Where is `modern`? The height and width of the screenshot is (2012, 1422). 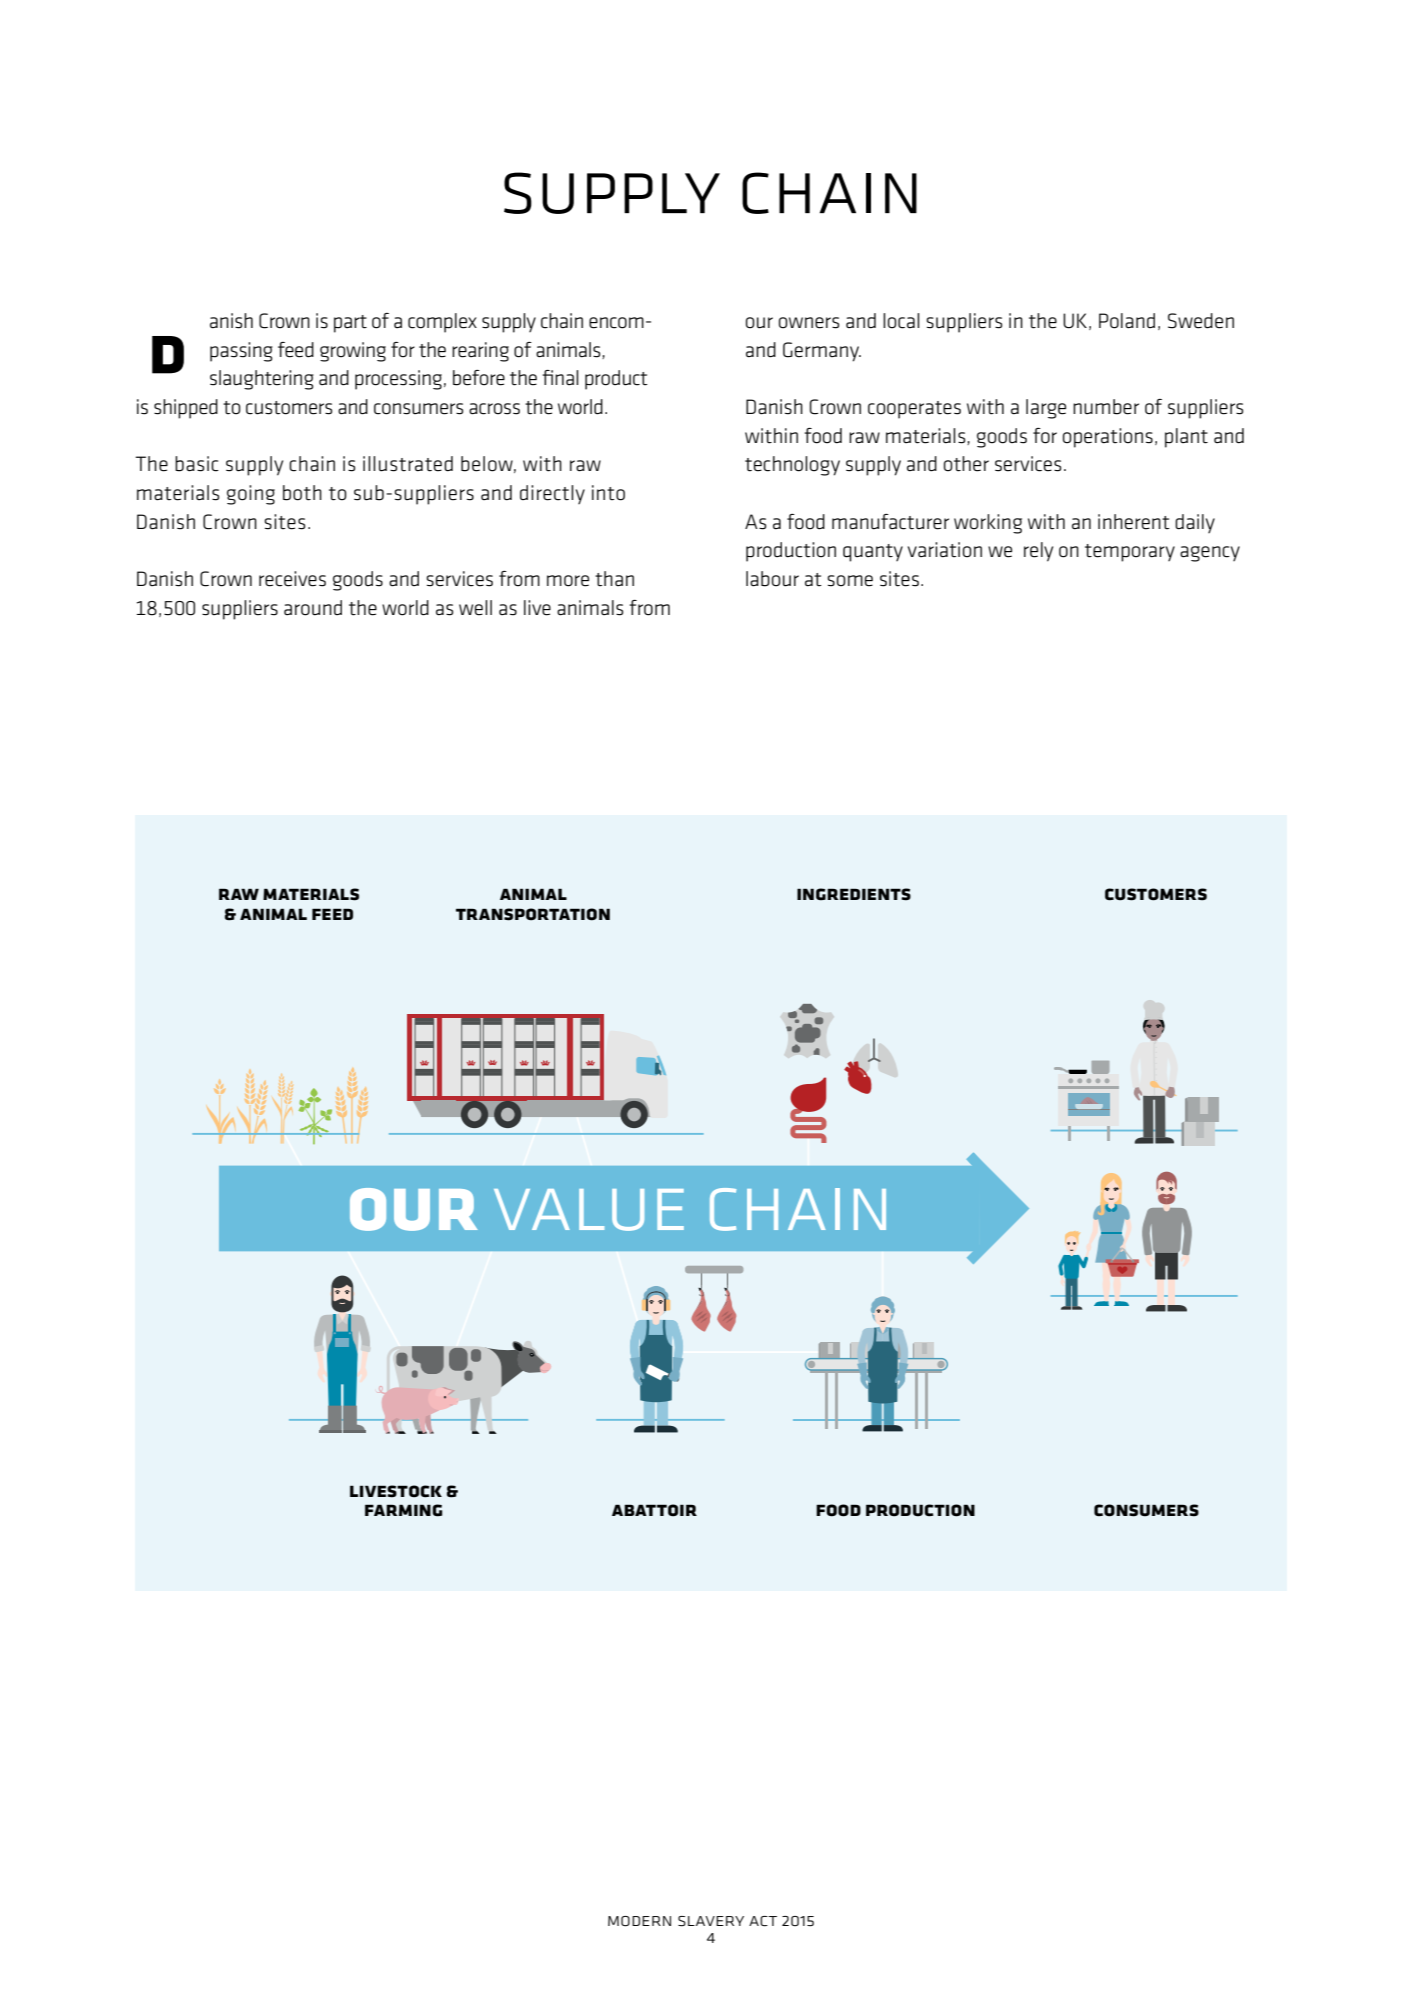
modern is located at coordinates (639, 1921).
